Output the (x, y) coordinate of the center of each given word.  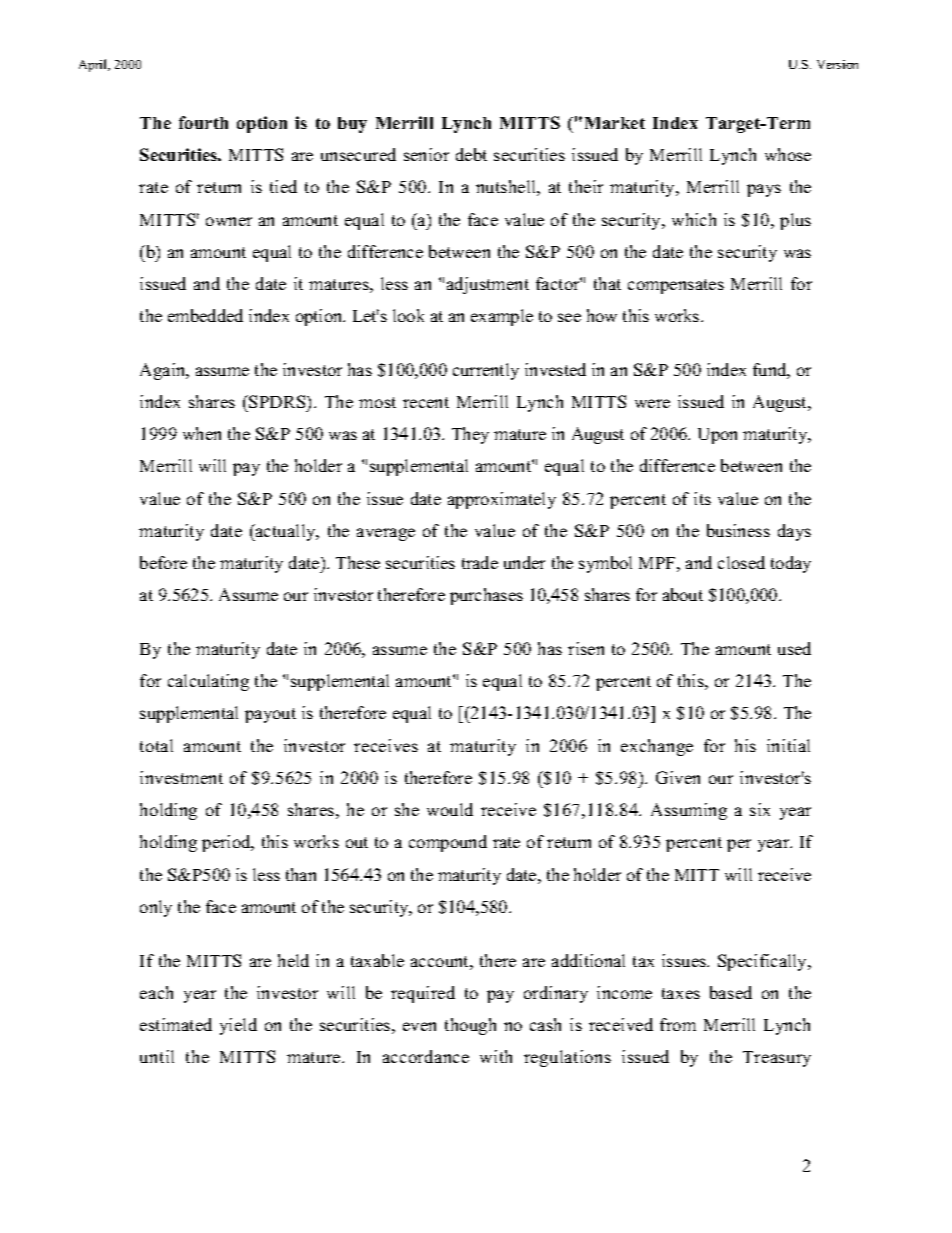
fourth (203, 122)
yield (238, 1026)
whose (788, 154)
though (470, 1026)
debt (471, 154)
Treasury (777, 1059)
